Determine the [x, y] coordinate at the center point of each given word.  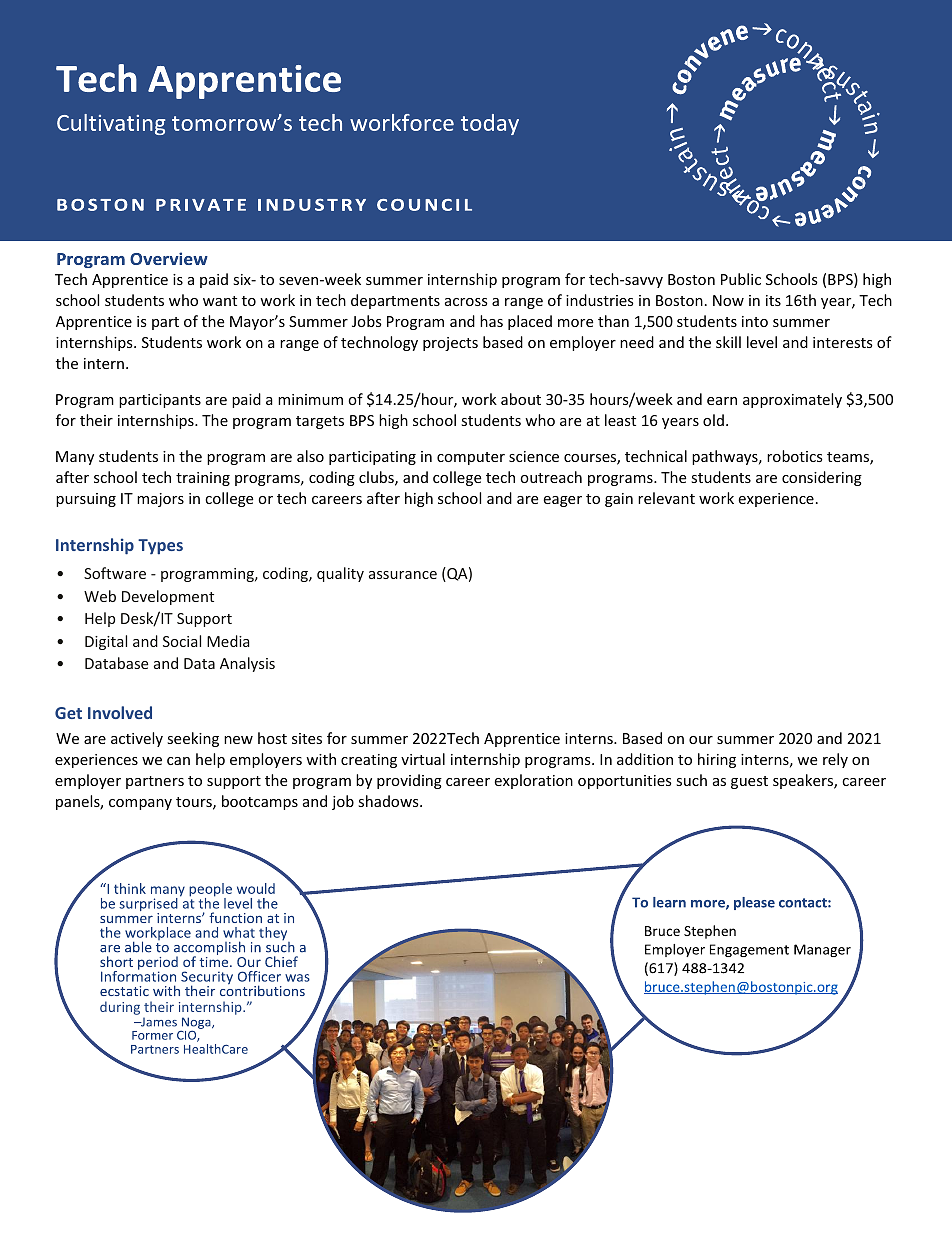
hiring [717, 760]
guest [749, 782]
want [220, 301]
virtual [423, 759]
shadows [389, 801]
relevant [666, 498]
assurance [403, 575]
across [466, 302]
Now [728, 300]
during [120, 1008]
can [178, 761]
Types [160, 547]
